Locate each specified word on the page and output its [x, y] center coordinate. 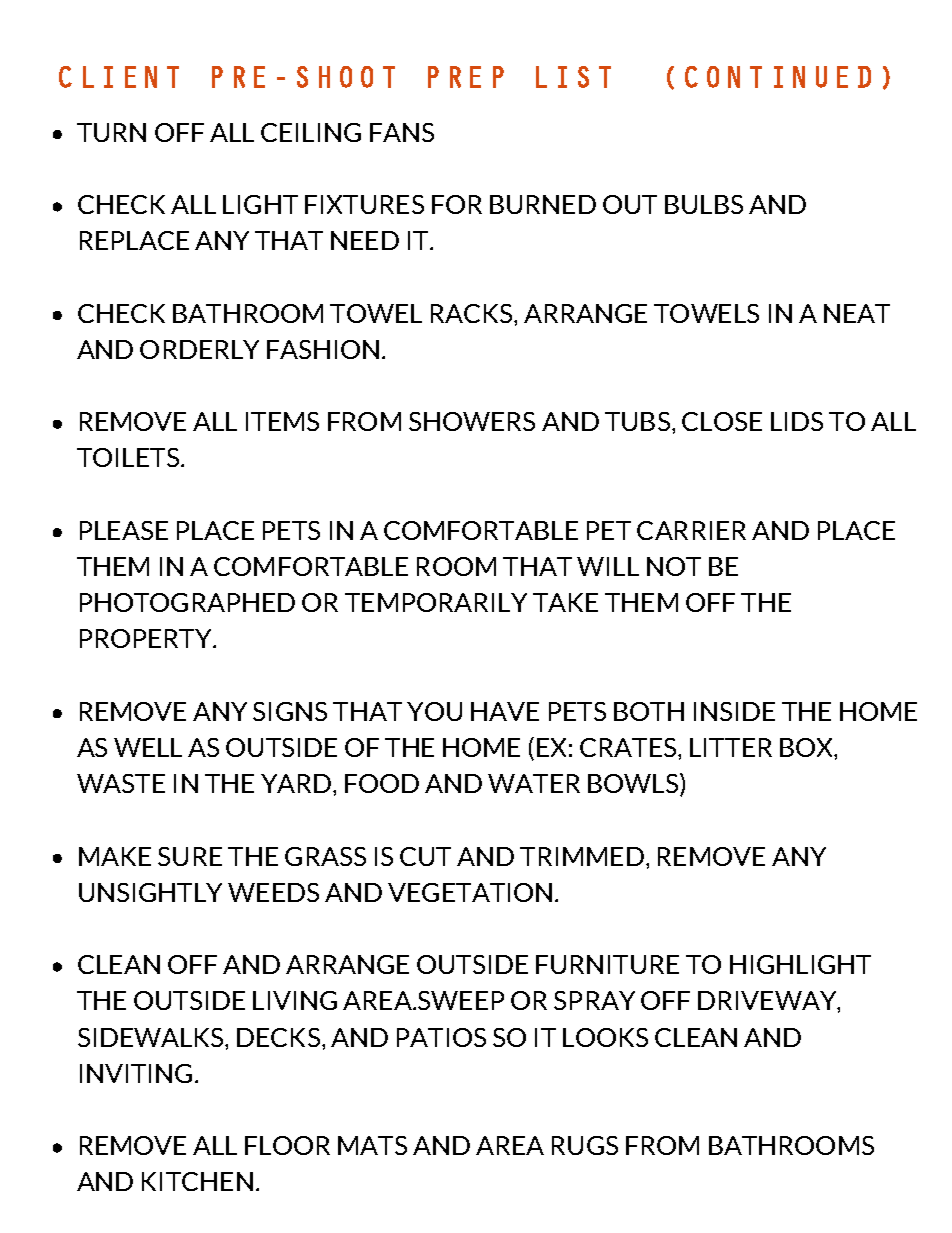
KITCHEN [197, 1181]
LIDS [797, 421]
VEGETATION [470, 892]
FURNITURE [607, 964]
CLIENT [119, 77]
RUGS [585, 1145]
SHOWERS [472, 421]
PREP [466, 77]
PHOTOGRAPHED [187, 602]
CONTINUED [778, 77]
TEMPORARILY [436, 602]
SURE [190, 856]
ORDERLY [199, 349]
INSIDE [734, 711]
